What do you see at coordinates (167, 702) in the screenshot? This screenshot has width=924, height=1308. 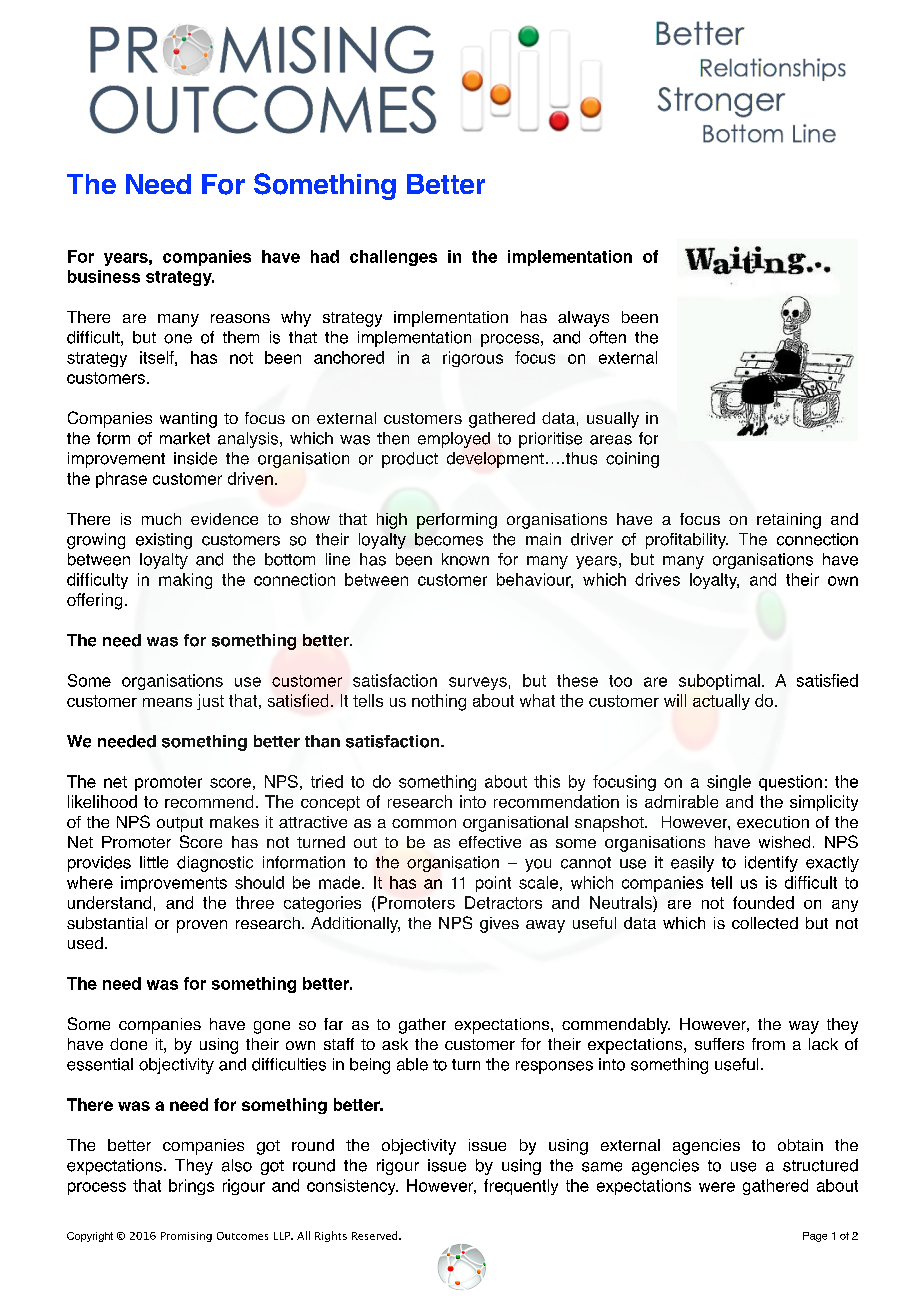 I see `means` at bounding box center [167, 702].
